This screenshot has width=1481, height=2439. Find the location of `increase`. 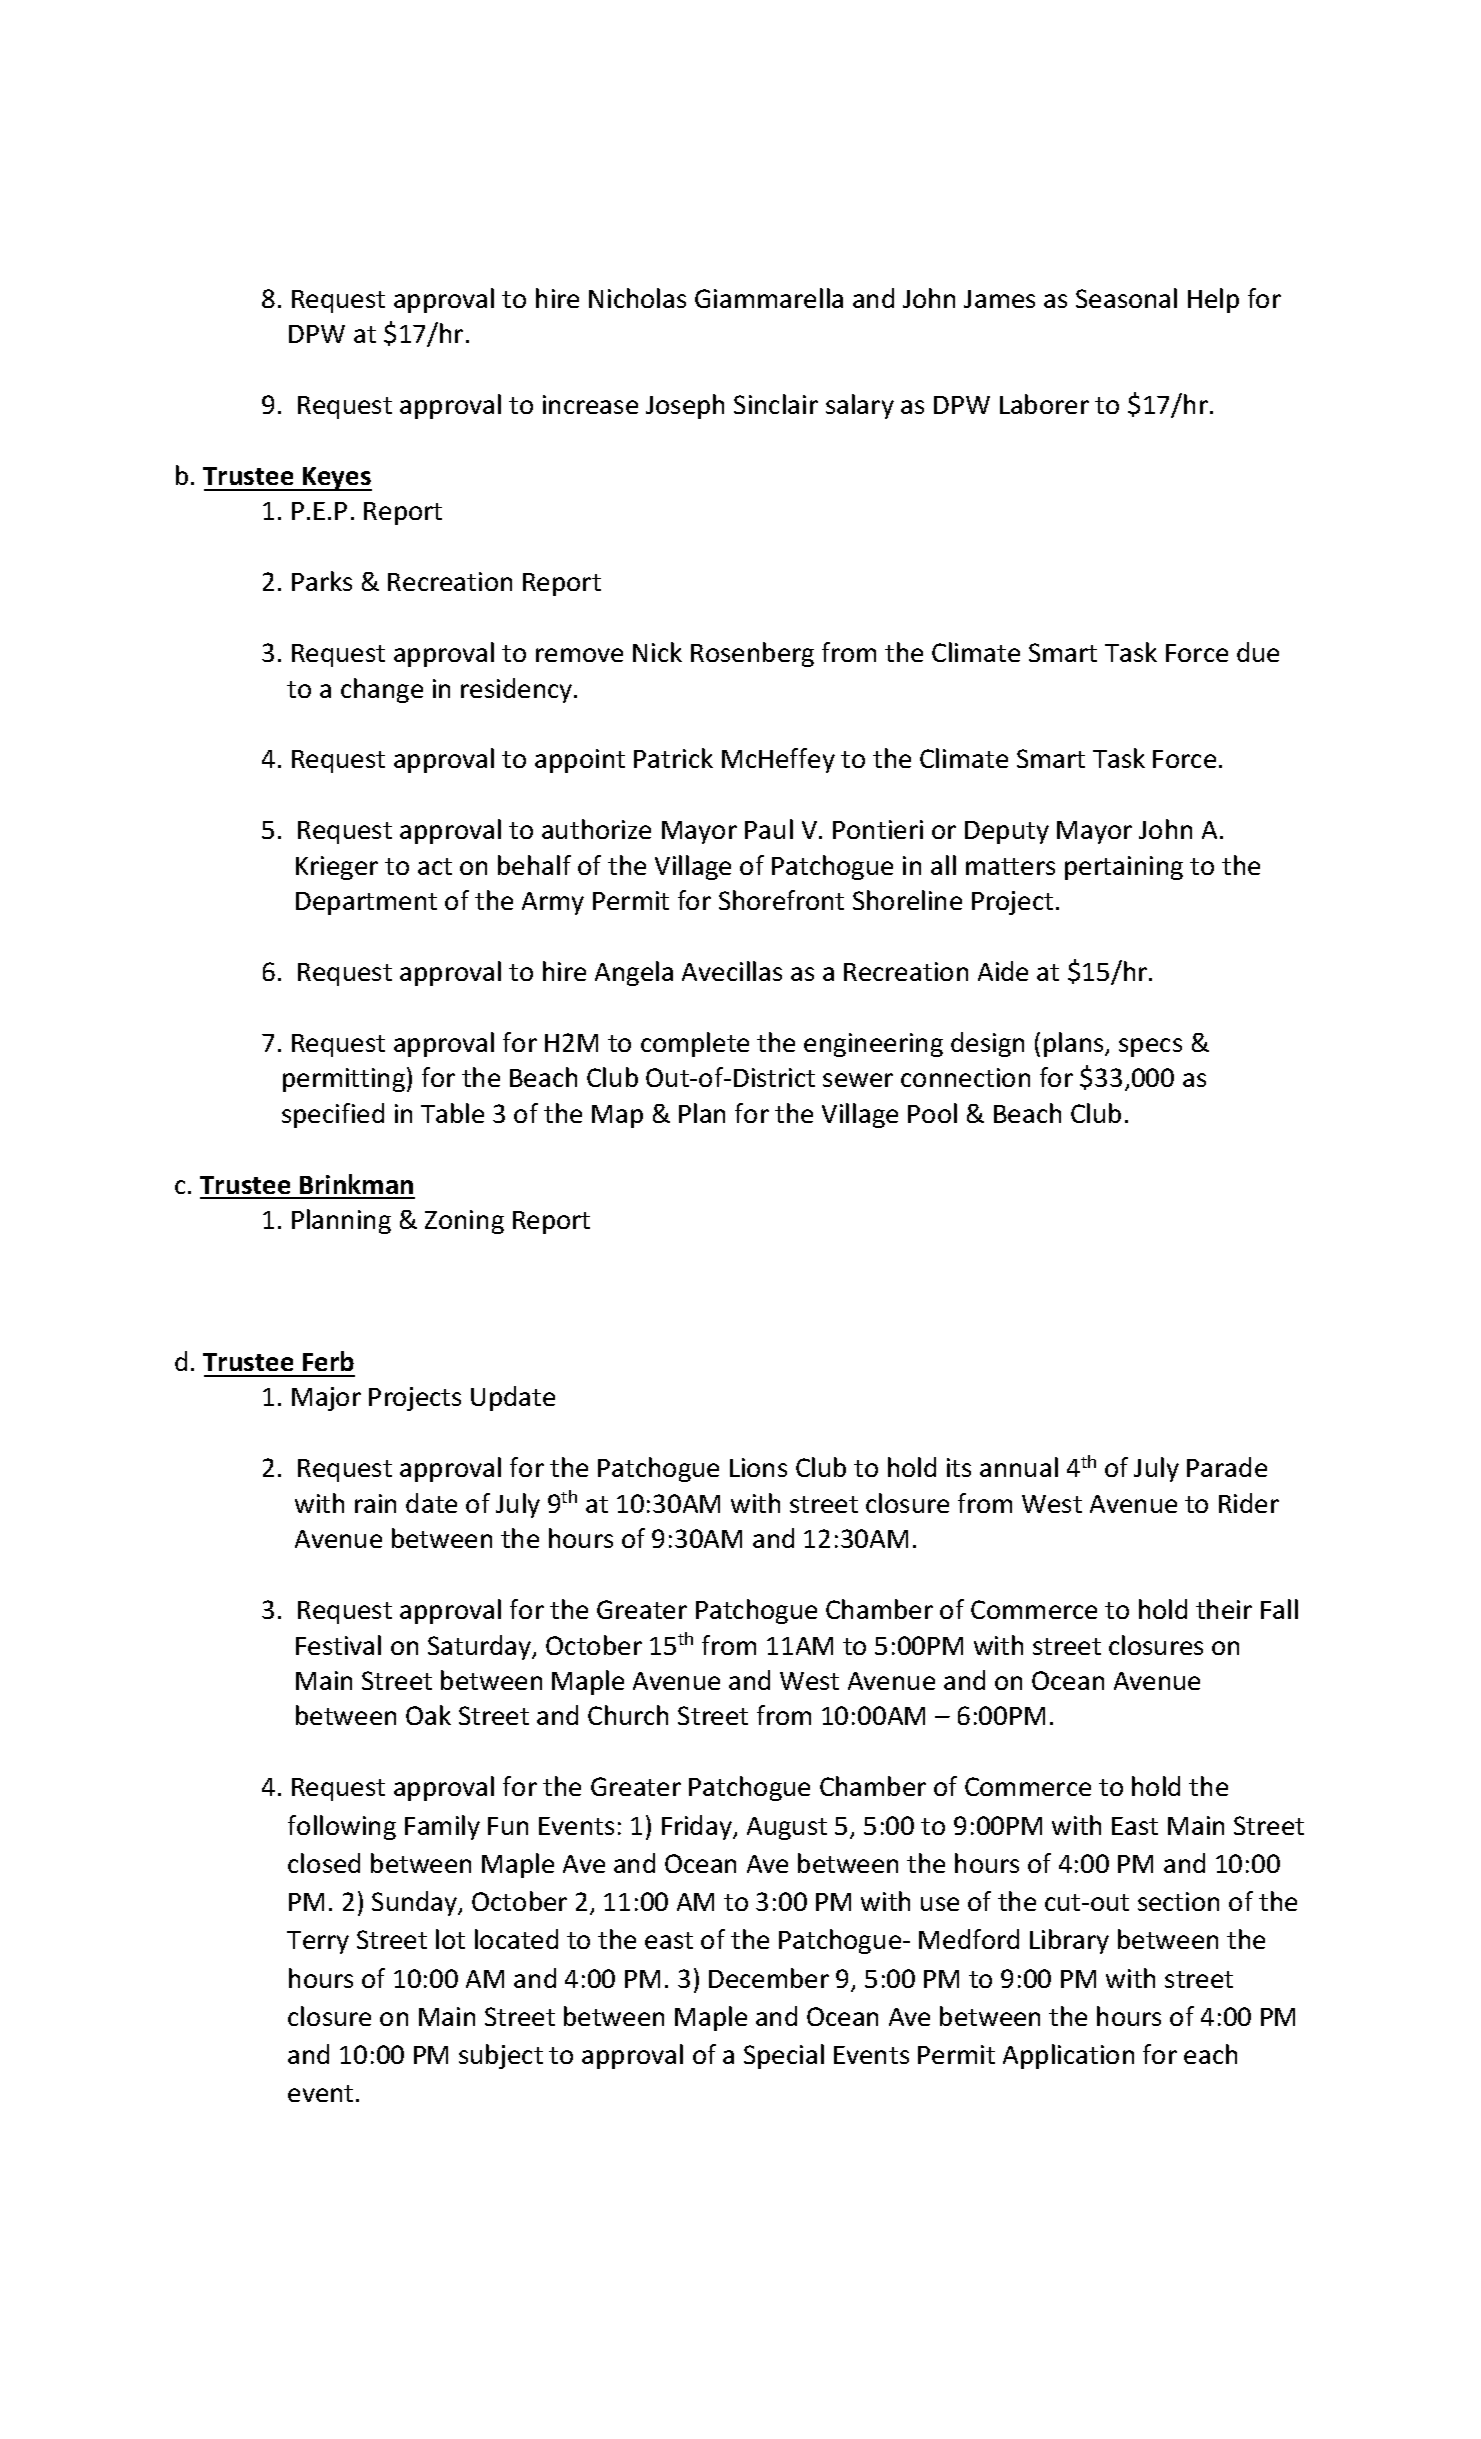

increase is located at coordinates (590, 404).
